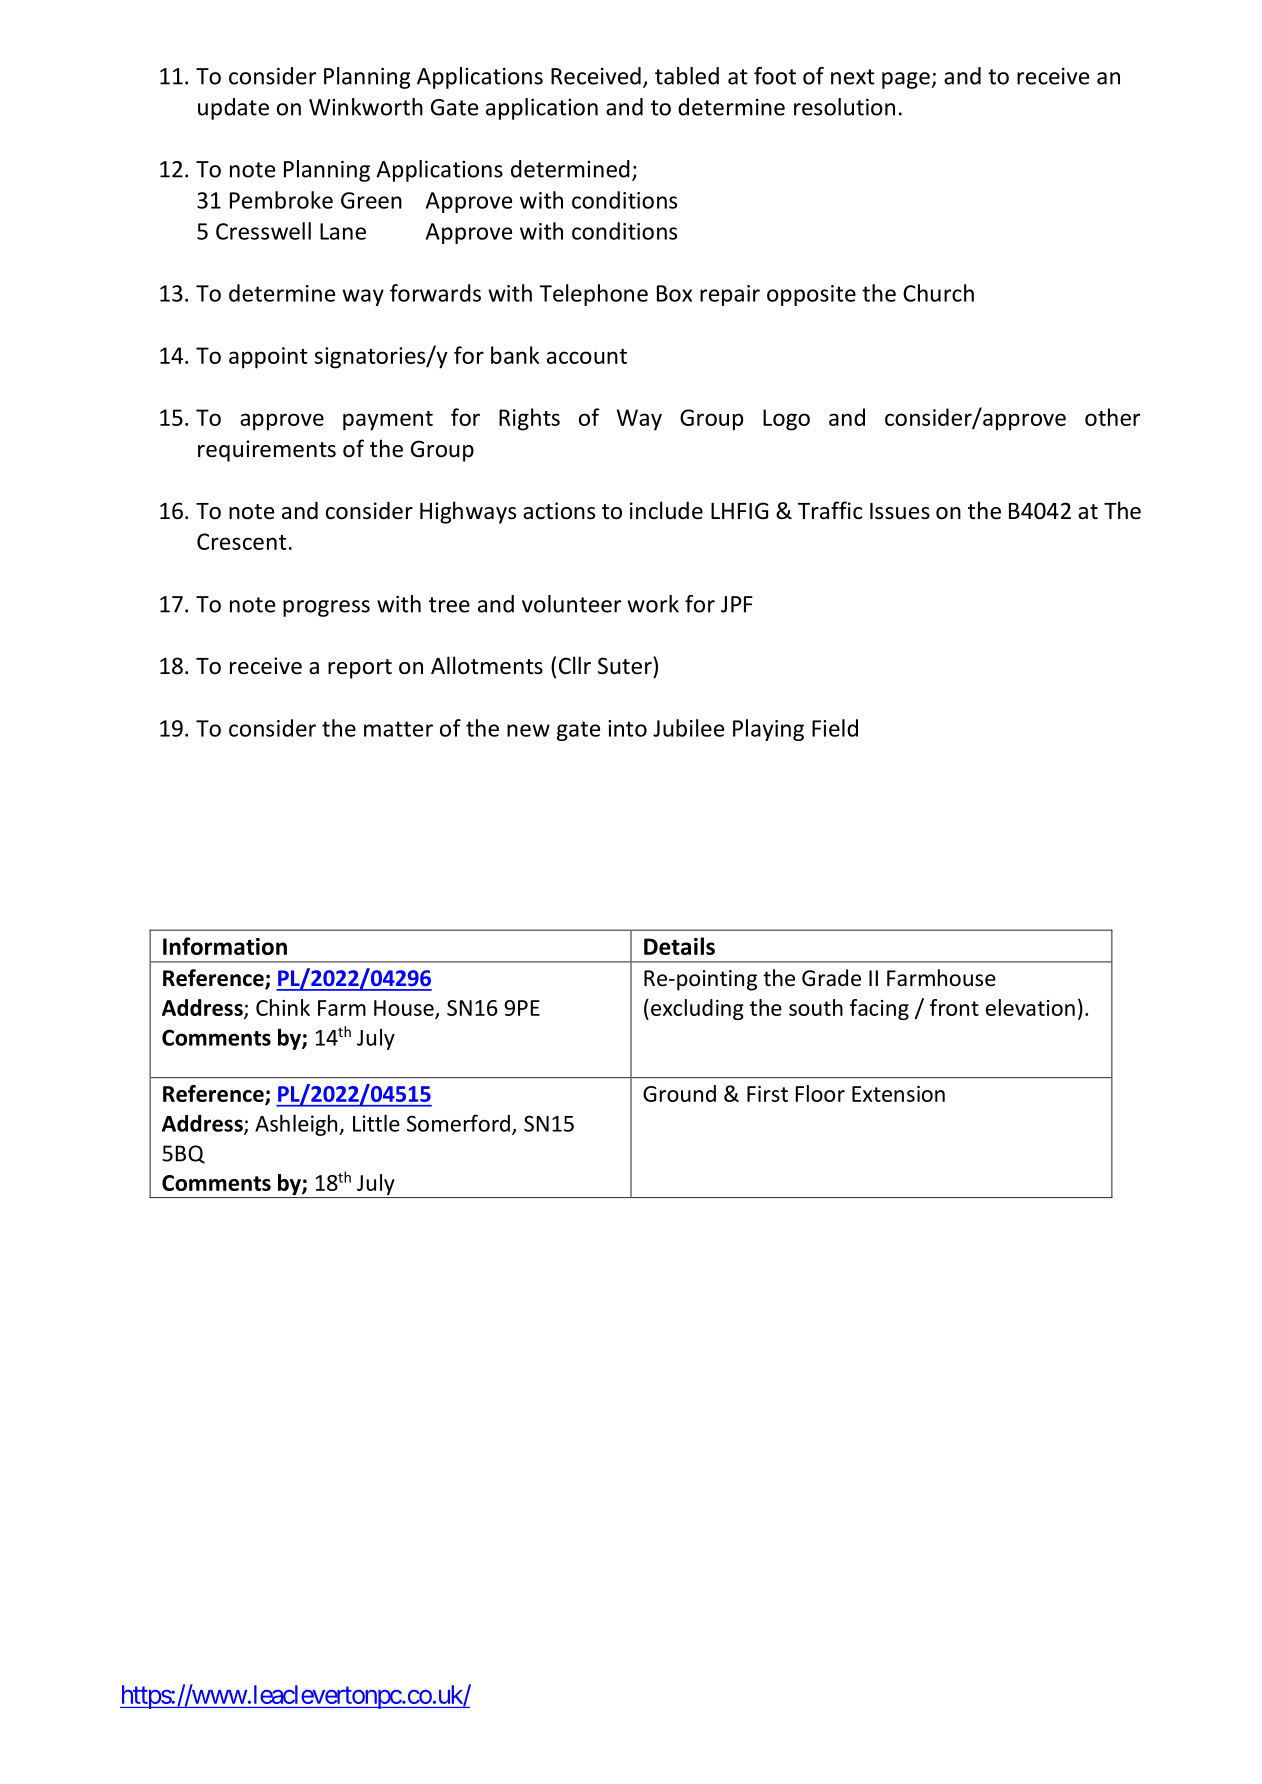 The width and height of the screenshot is (1262, 1784). I want to click on work, so click(653, 604).
